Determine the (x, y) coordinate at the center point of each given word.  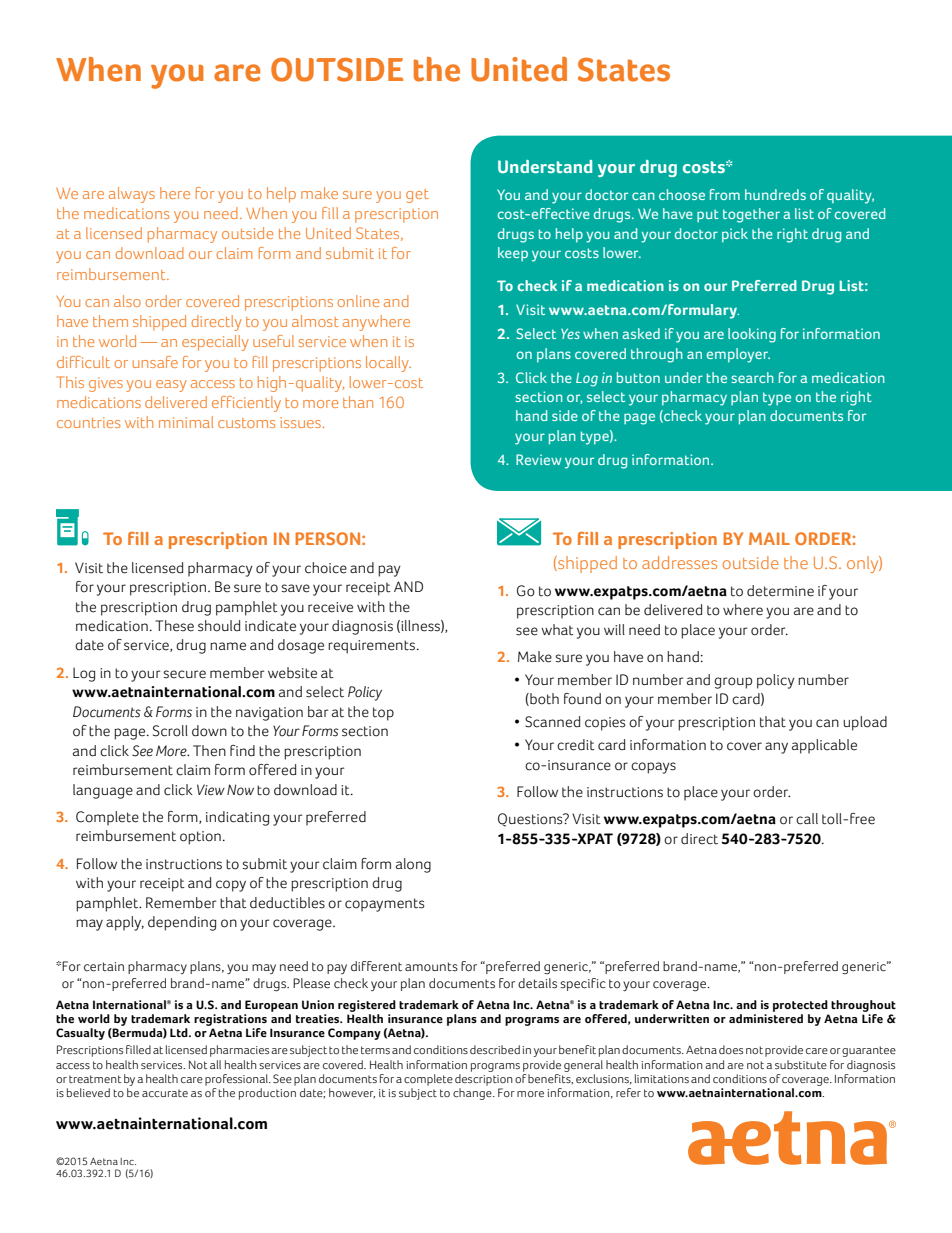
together (751, 215)
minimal (186, 422)
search (752, 377)
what (557, 630)
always (132, 195)
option (200, 838)
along (413, 865)
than (358, 402)
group (733, 683)
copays (653, 768)
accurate (165, 1093)
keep (513, 254)
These (174, 626)
